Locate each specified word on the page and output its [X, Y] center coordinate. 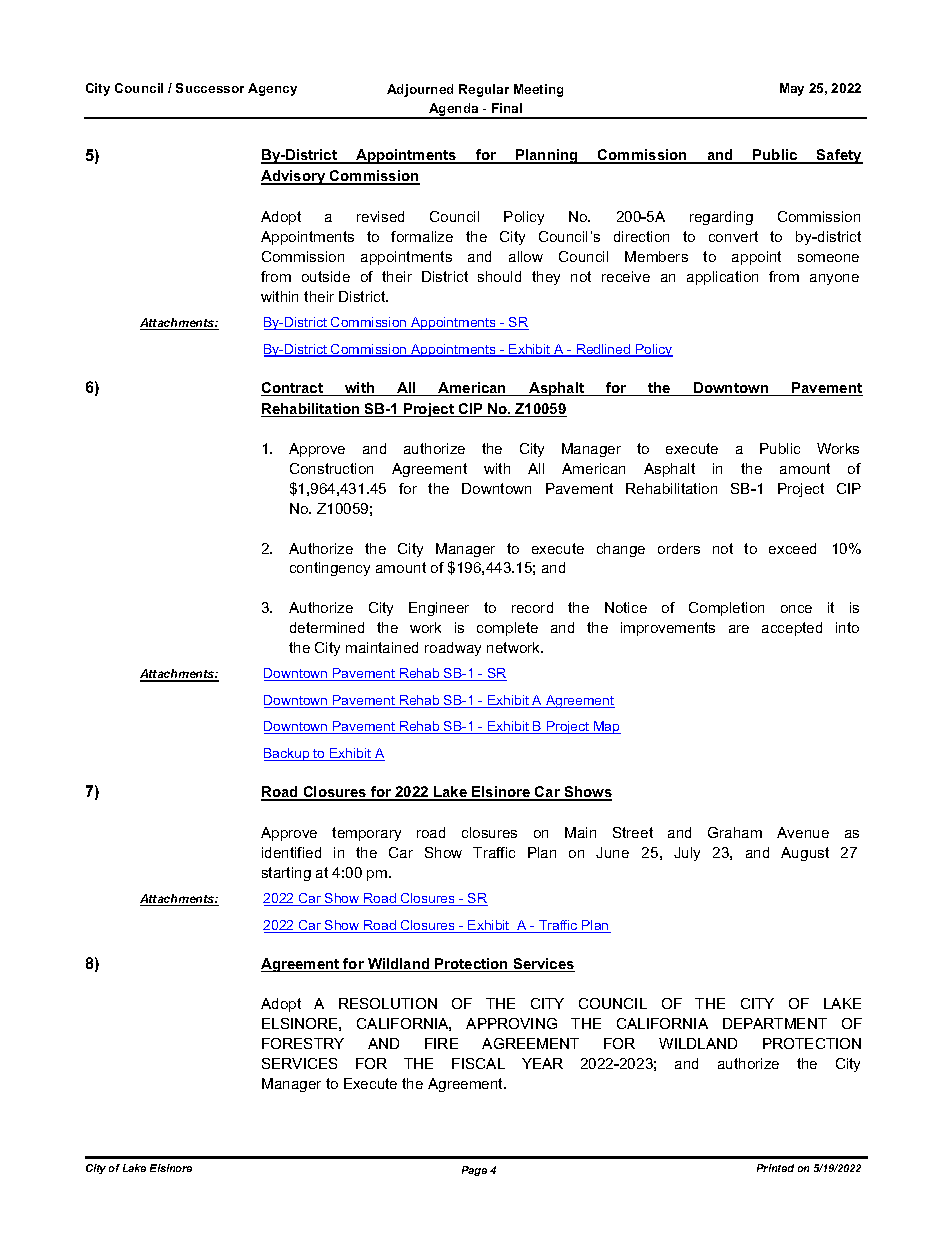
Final [507, 108]
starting [286, 874]
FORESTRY [303, 1043]
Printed [775, 1168]
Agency [272, 89]
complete [507, 629]
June [612, 852]
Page [474, 1171]
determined [327, 627]
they [546, 278]
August [805, 854]
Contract [293, 389]
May [792, 89]
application [722, 278]
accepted [792, 629]
